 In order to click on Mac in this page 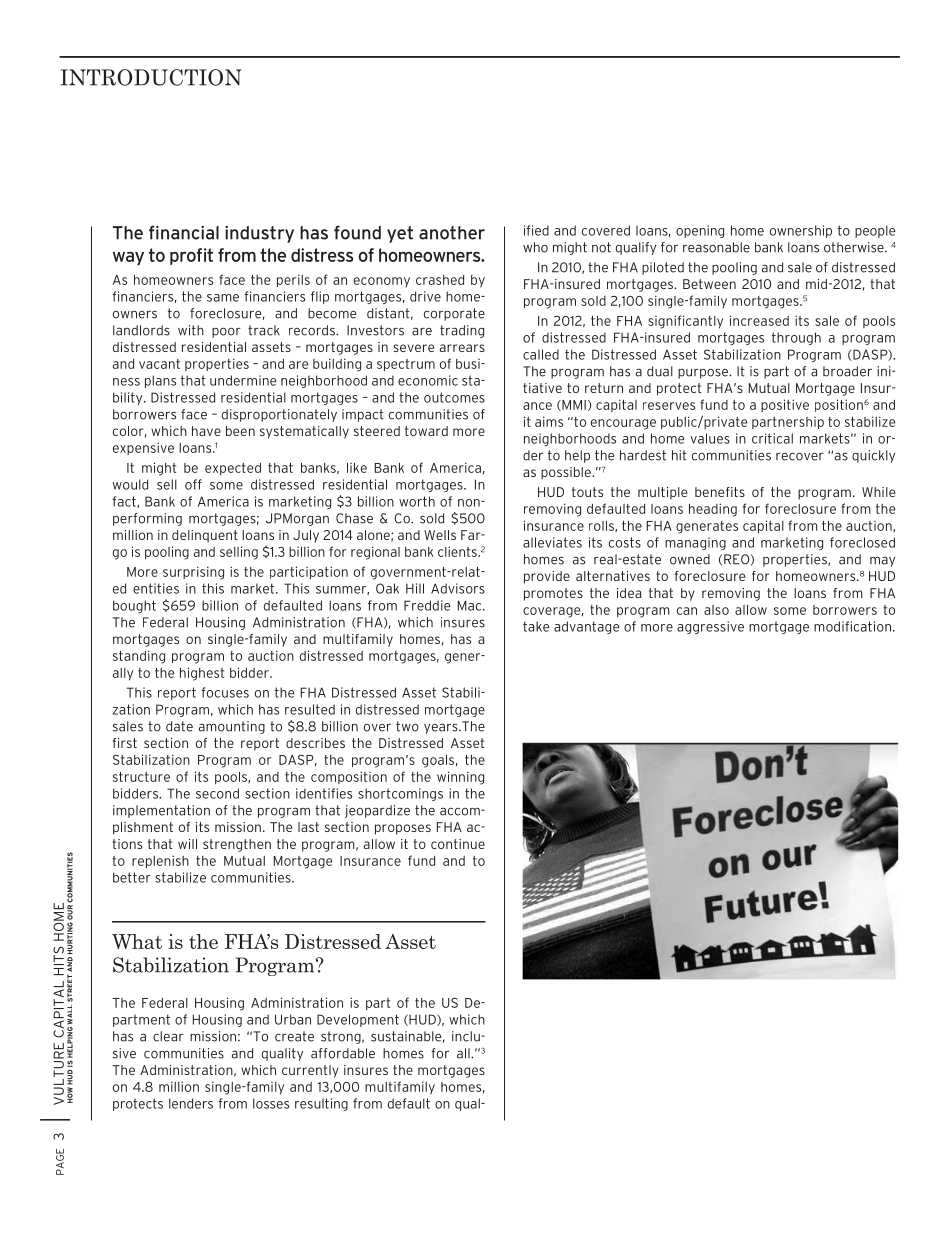, I will do `click(471, 605)`.
